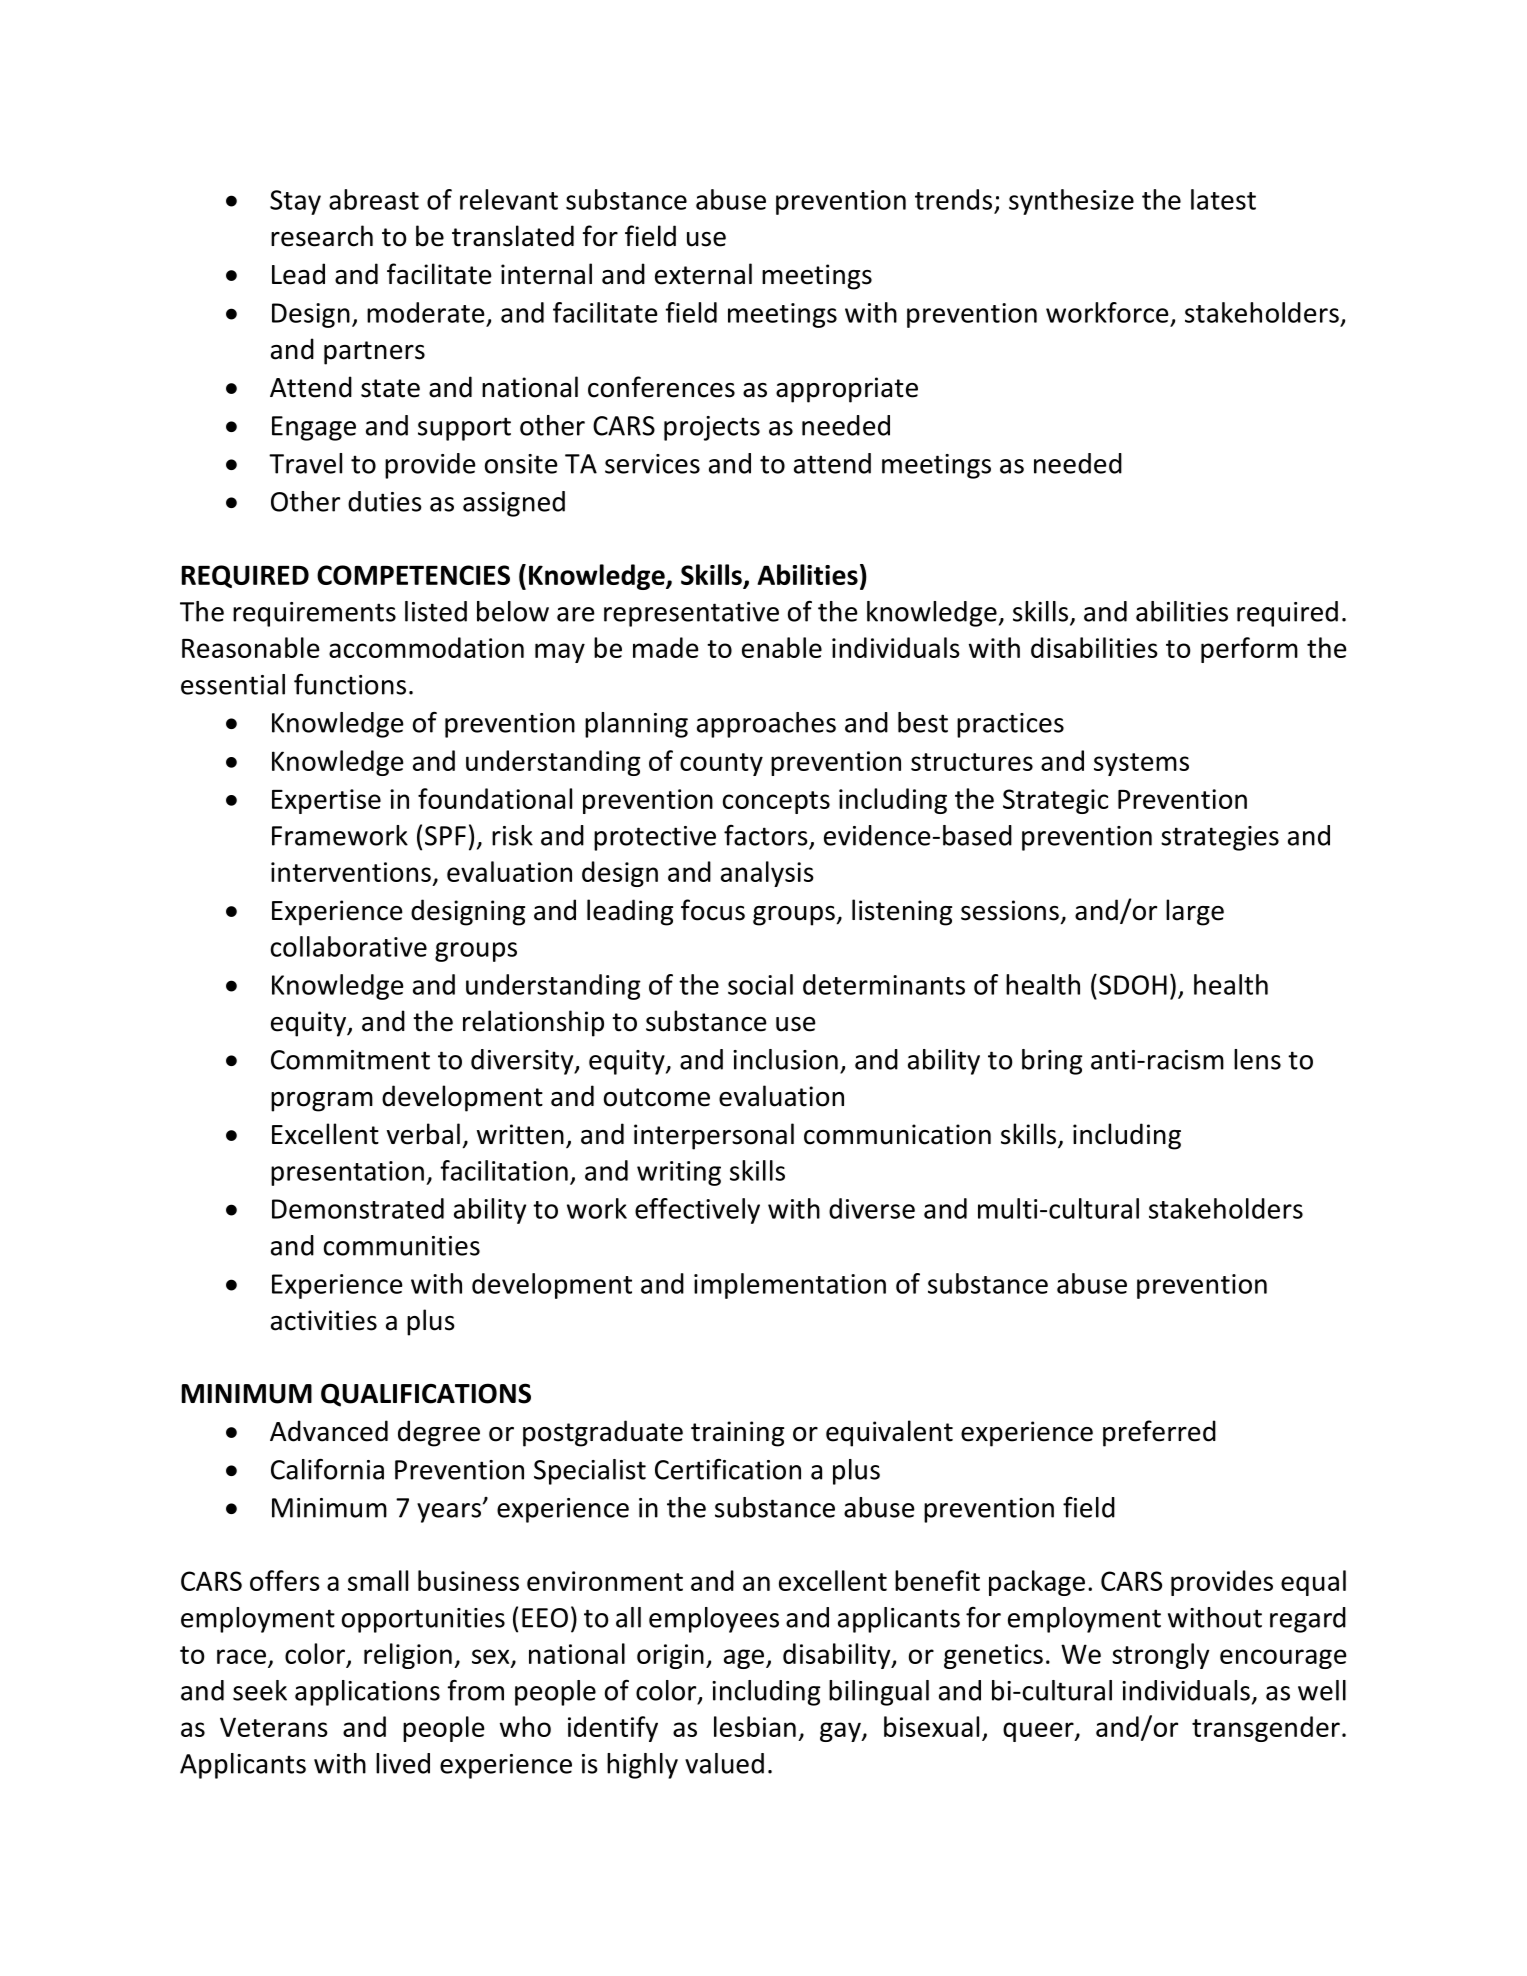 The width and height of the screenshot is (1527, 1976). I want to click on external, so click(703, 274).
